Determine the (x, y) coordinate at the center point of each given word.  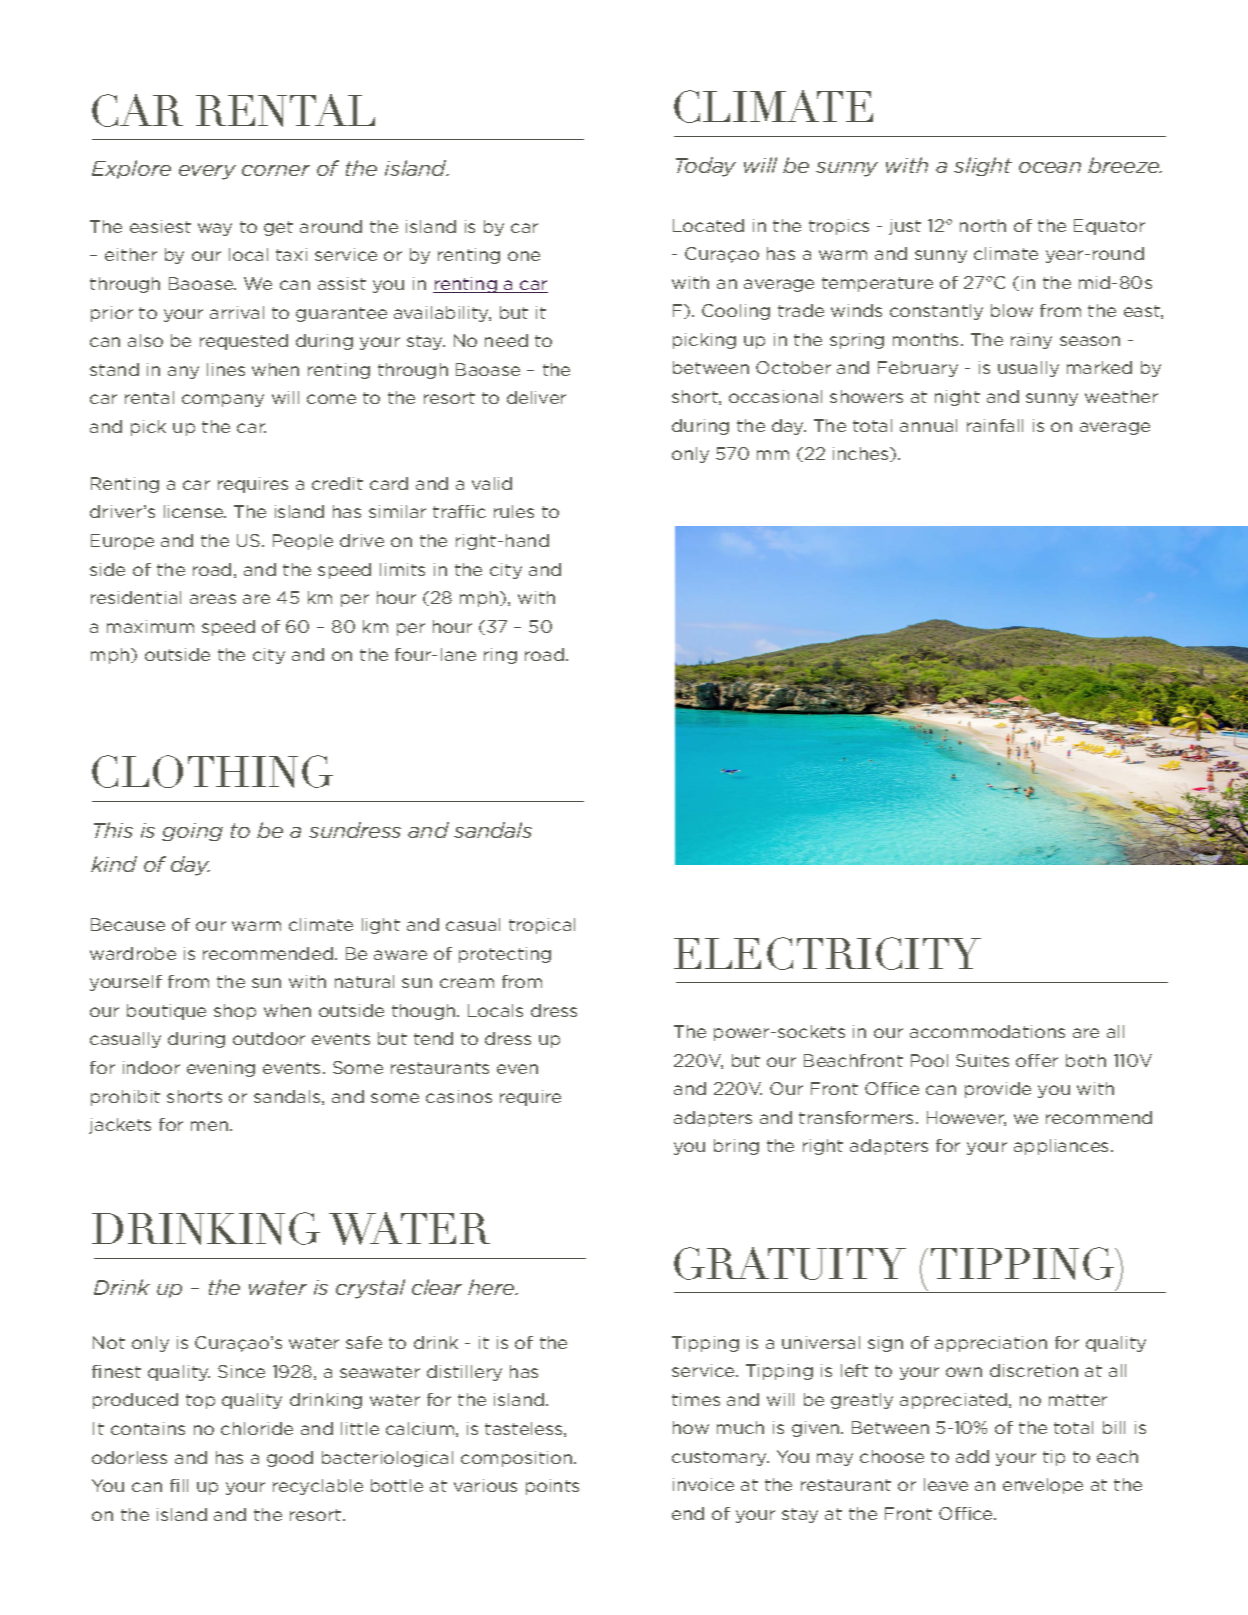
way (215, 229)
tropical (542, 926)
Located (708, 225)
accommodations (987, 1031)
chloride (257, 1428)
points (552, 1487)
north (983, 225)
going (192, 832)
